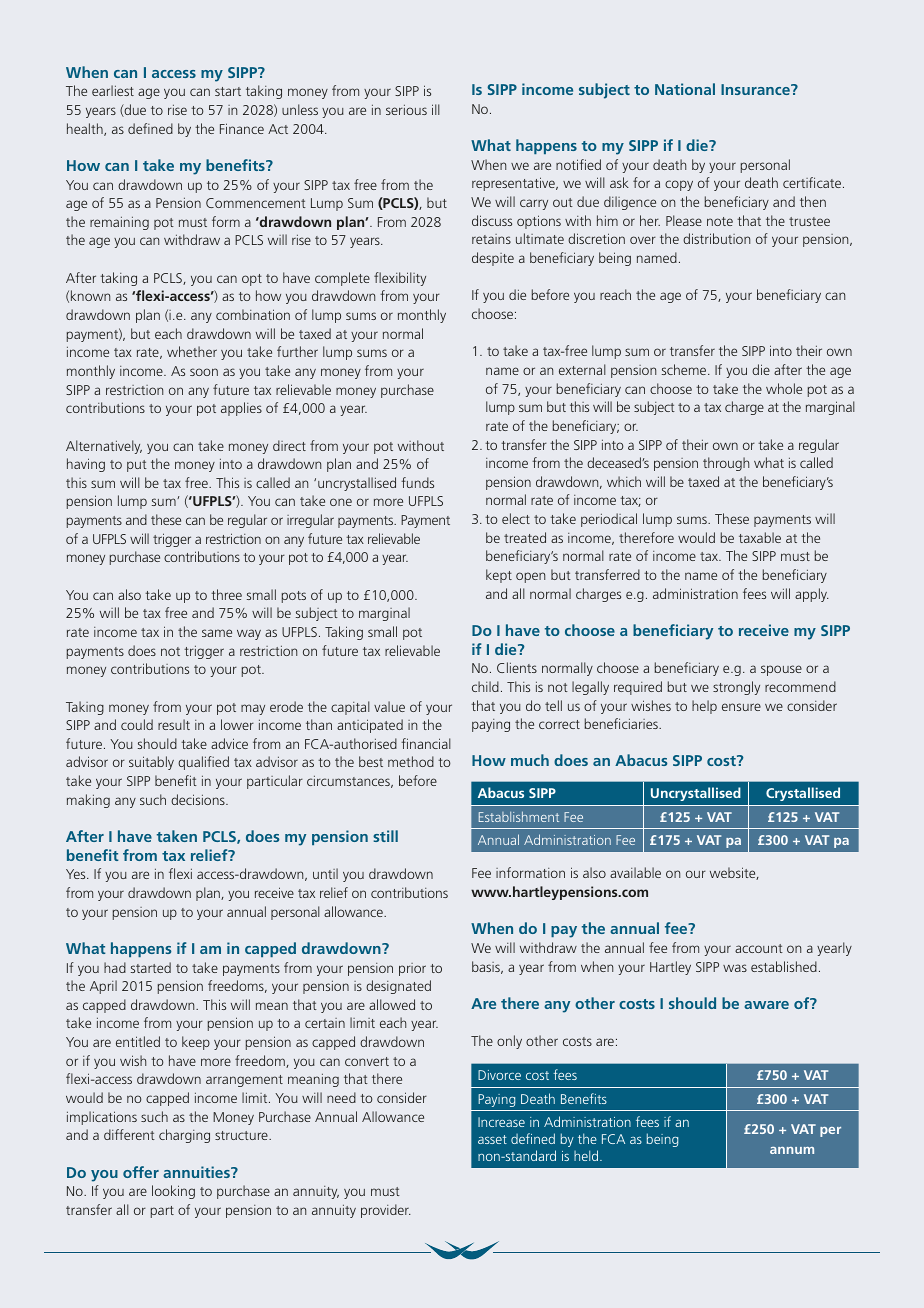  I want to click on asset, so click(492, 1139).
